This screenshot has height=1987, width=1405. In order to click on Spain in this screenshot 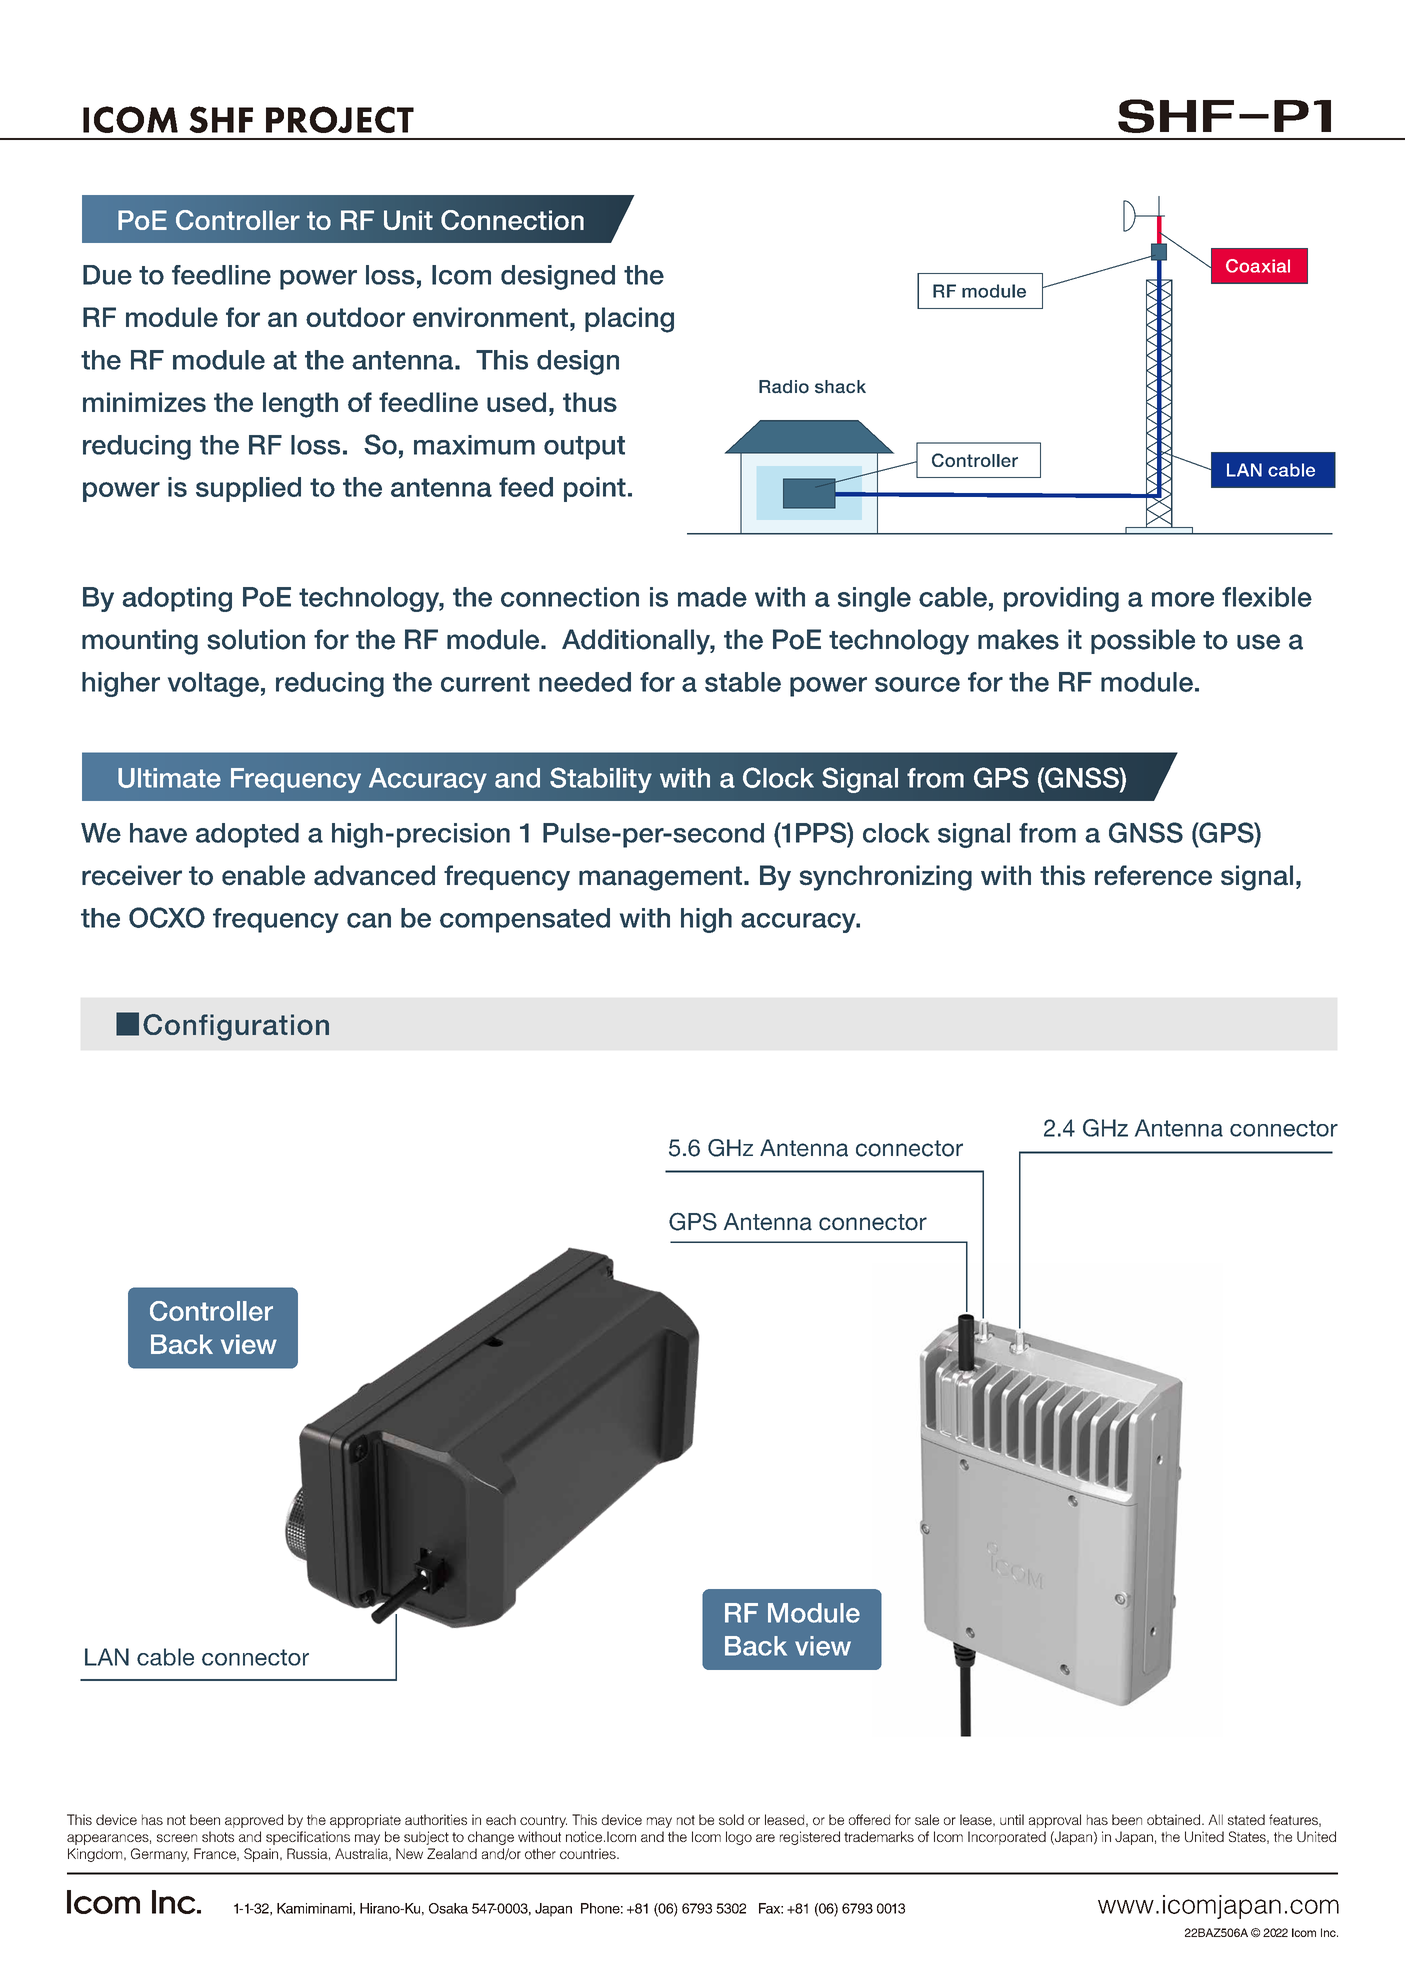, I will do `click(261, 1855)`.
